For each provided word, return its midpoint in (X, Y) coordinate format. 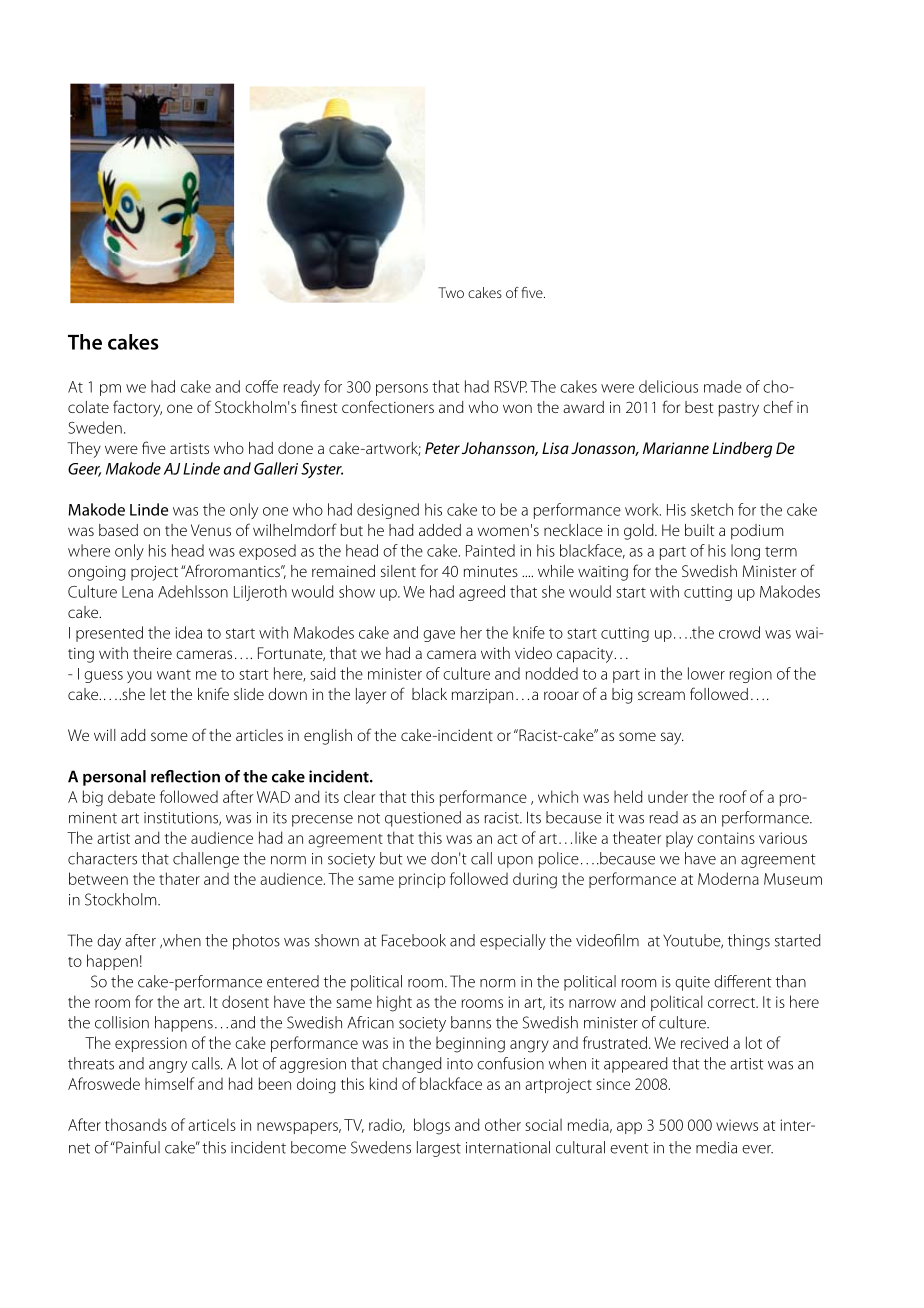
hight (394, 1003)
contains (726, 838)
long (745, 552)
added (440, 530)
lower (706, 673)
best (699, 407)
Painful (137, 1147)
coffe (261, 386)
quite (692, 983)
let (158, 694)
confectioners (388, 406)
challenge (206, 860)
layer (371, 696)
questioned (423, 819)
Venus (211, 530)
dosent (245, 1001)
